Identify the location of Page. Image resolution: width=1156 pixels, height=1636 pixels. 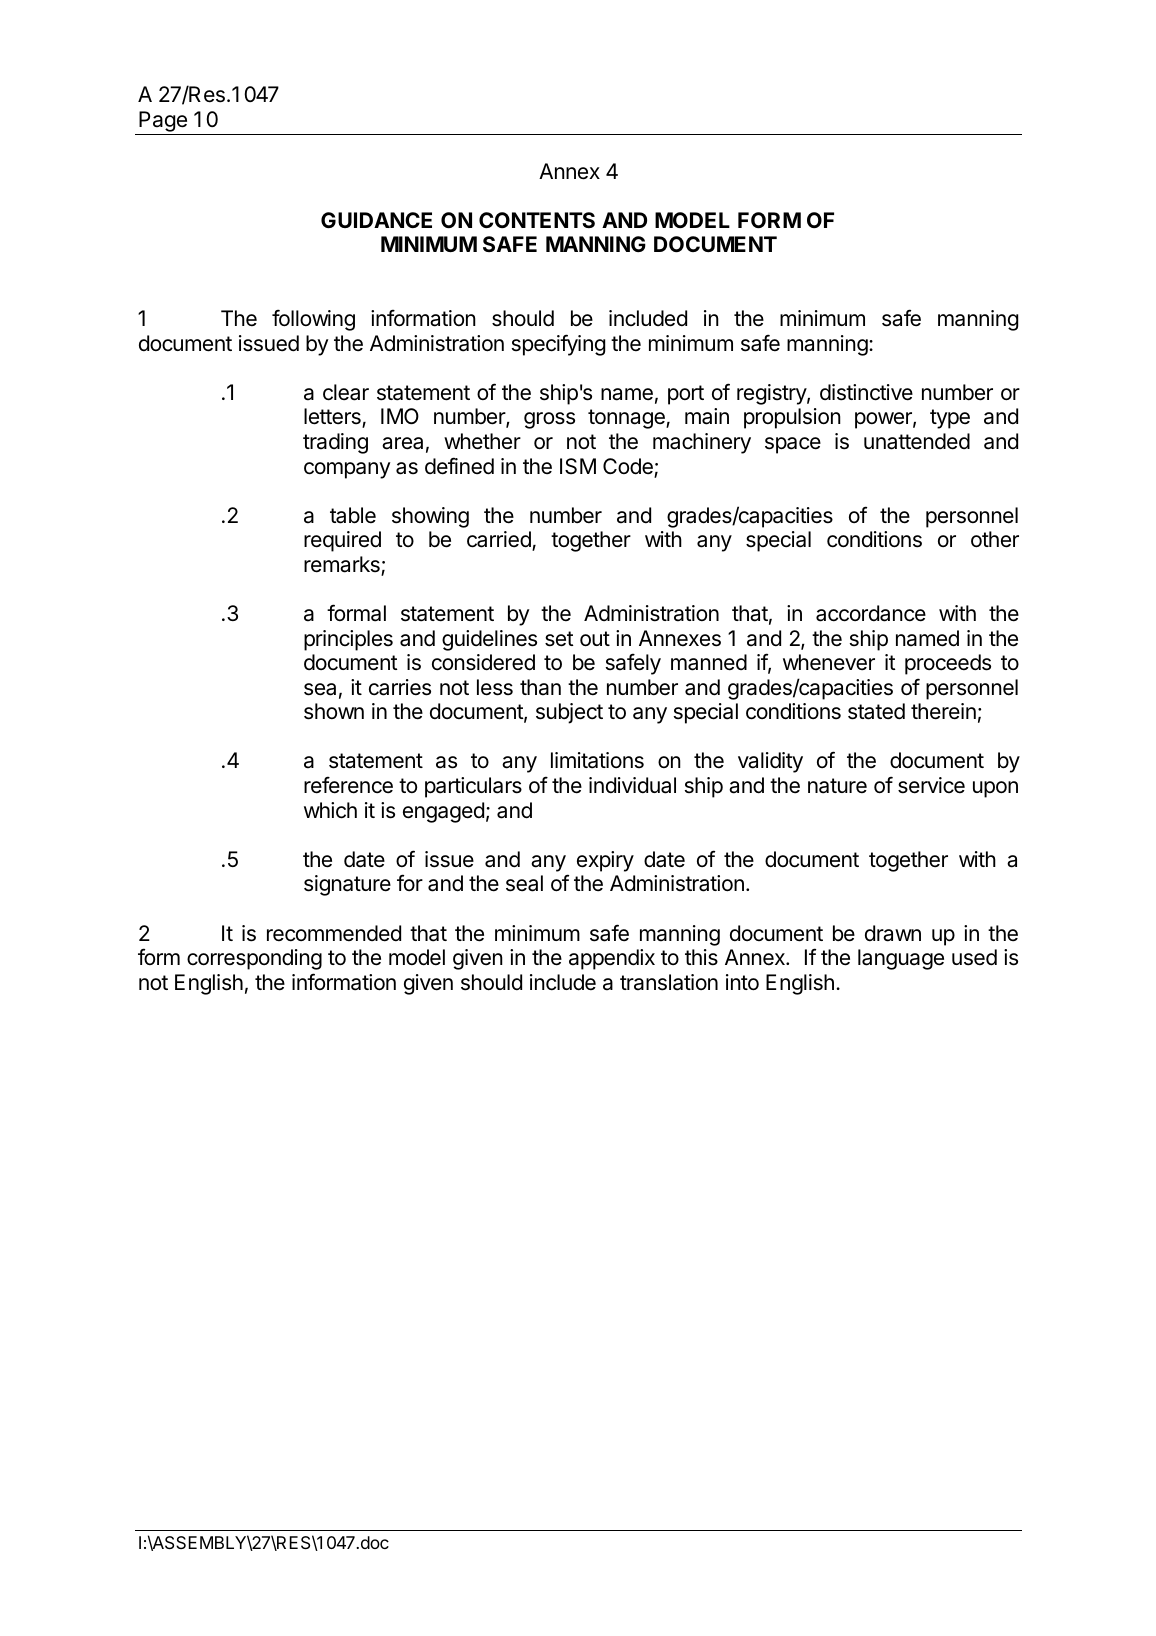
(163, 121).
